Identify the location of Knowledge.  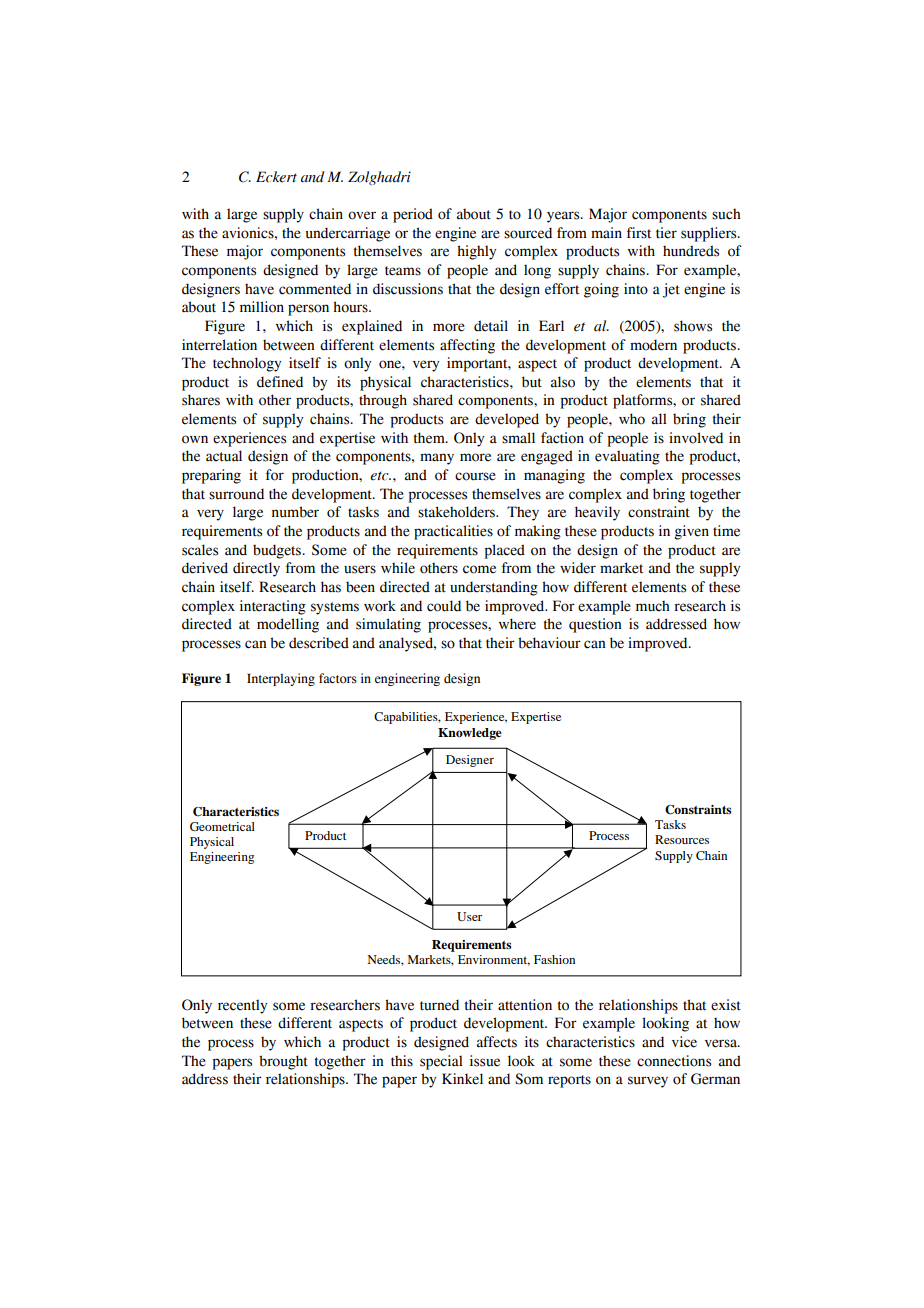
(470, 734).
